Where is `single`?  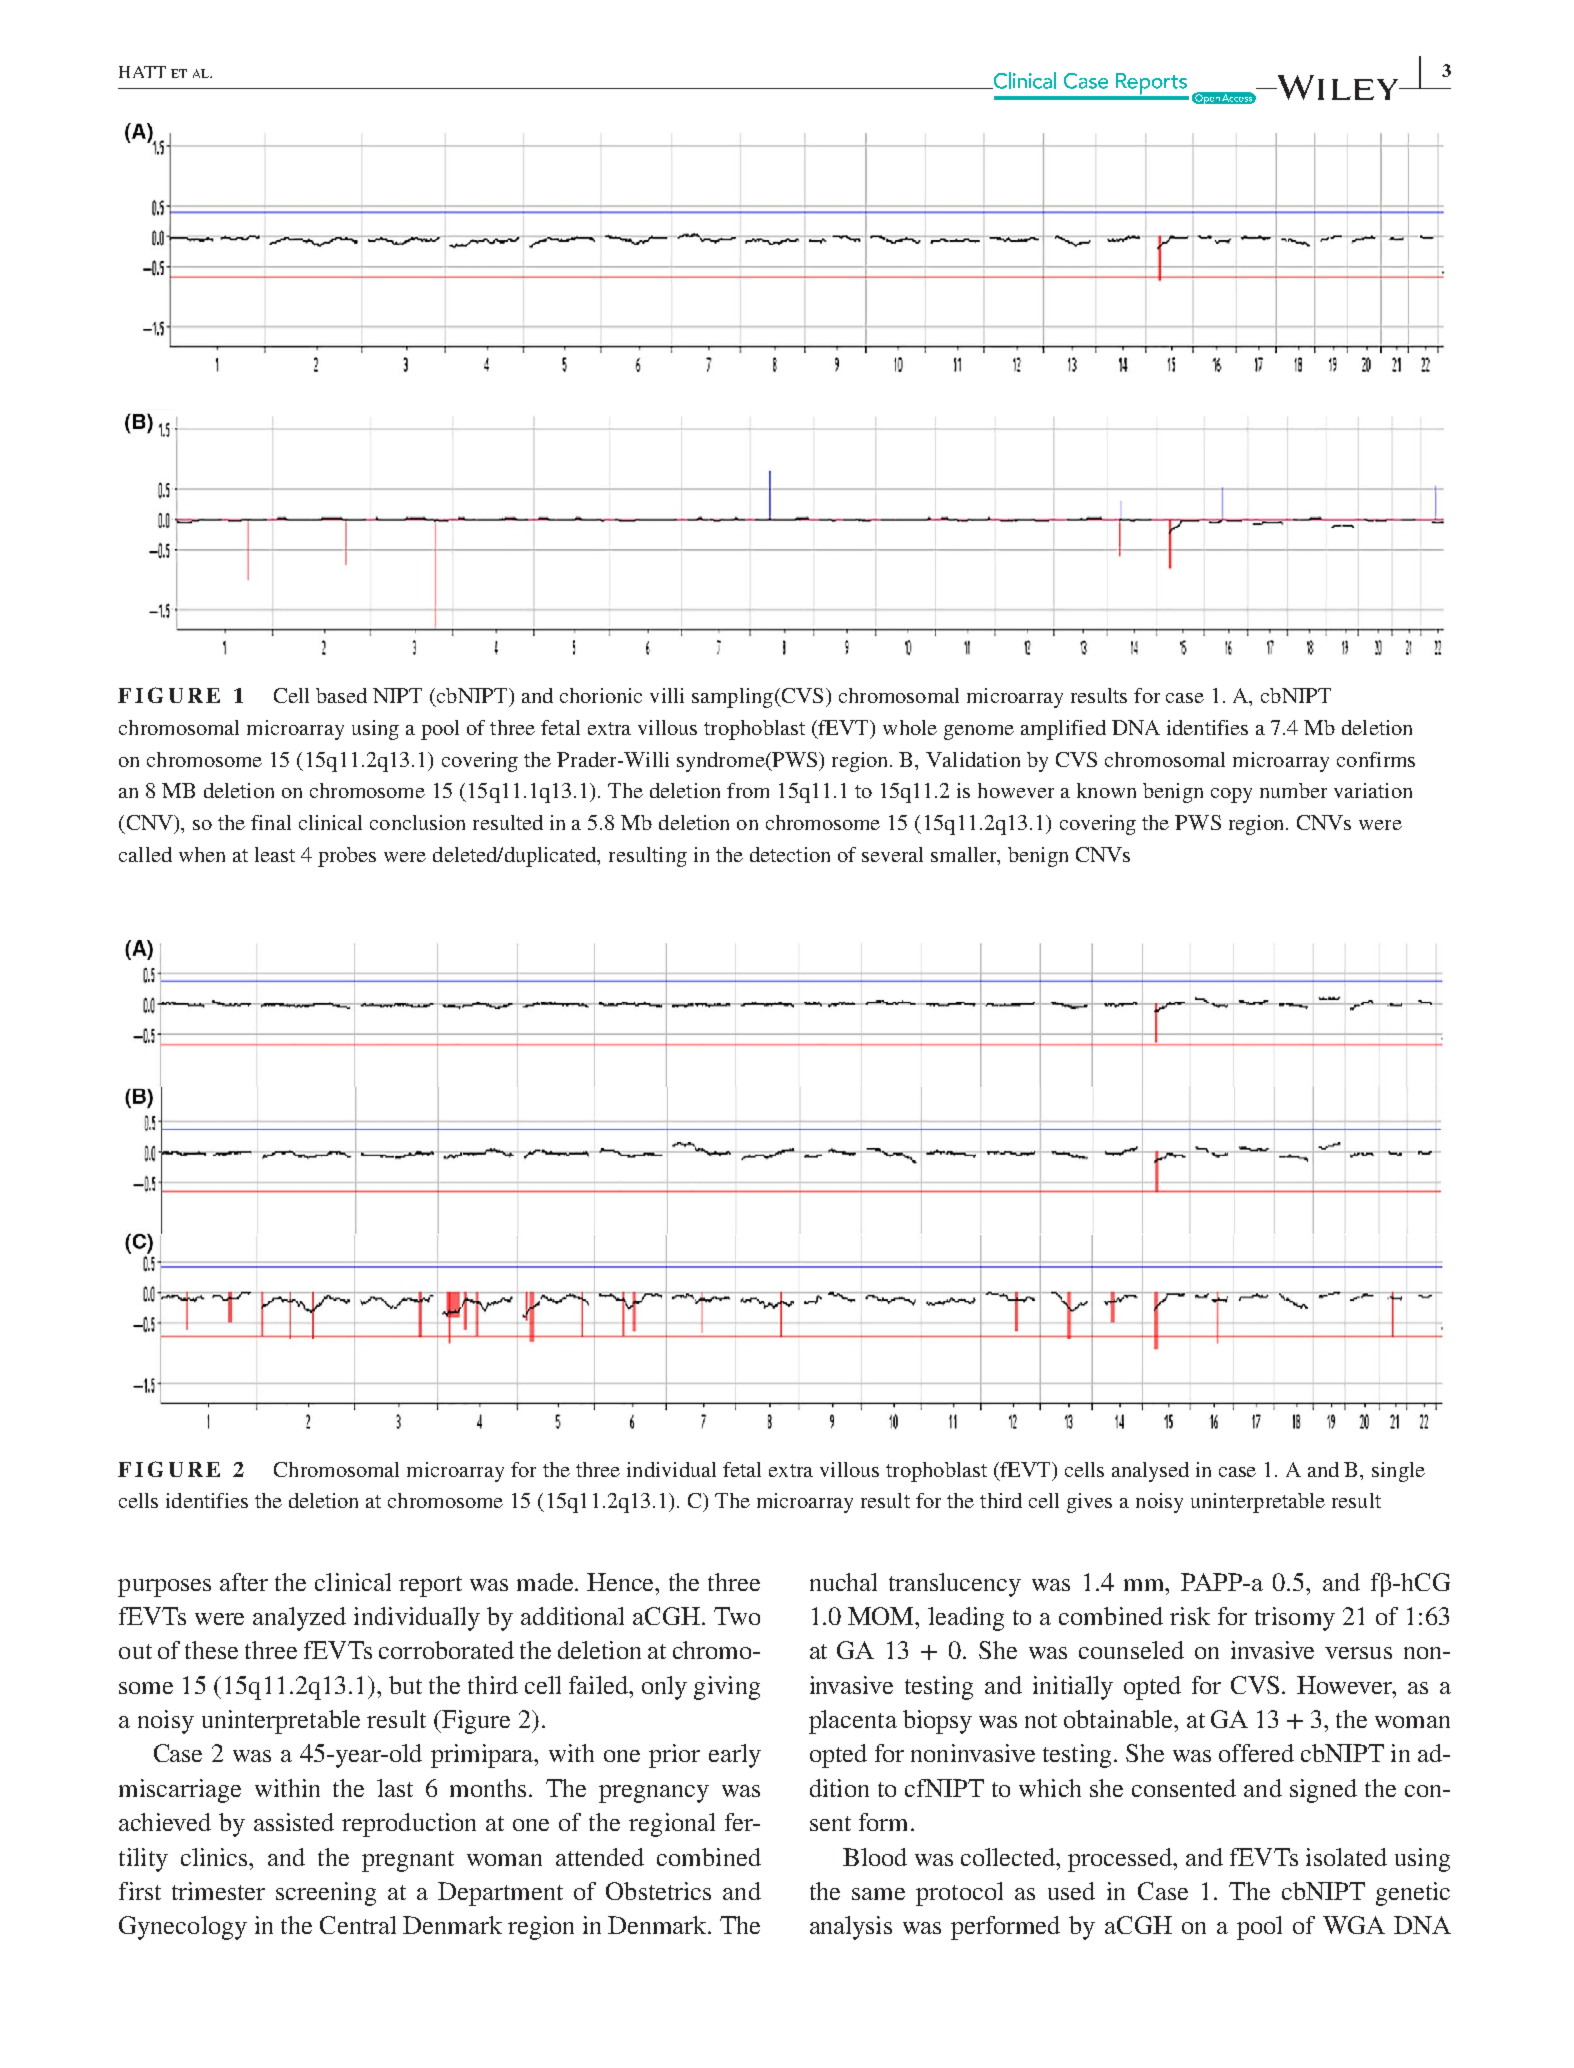 single is located at coordinates (1398, 1472).
